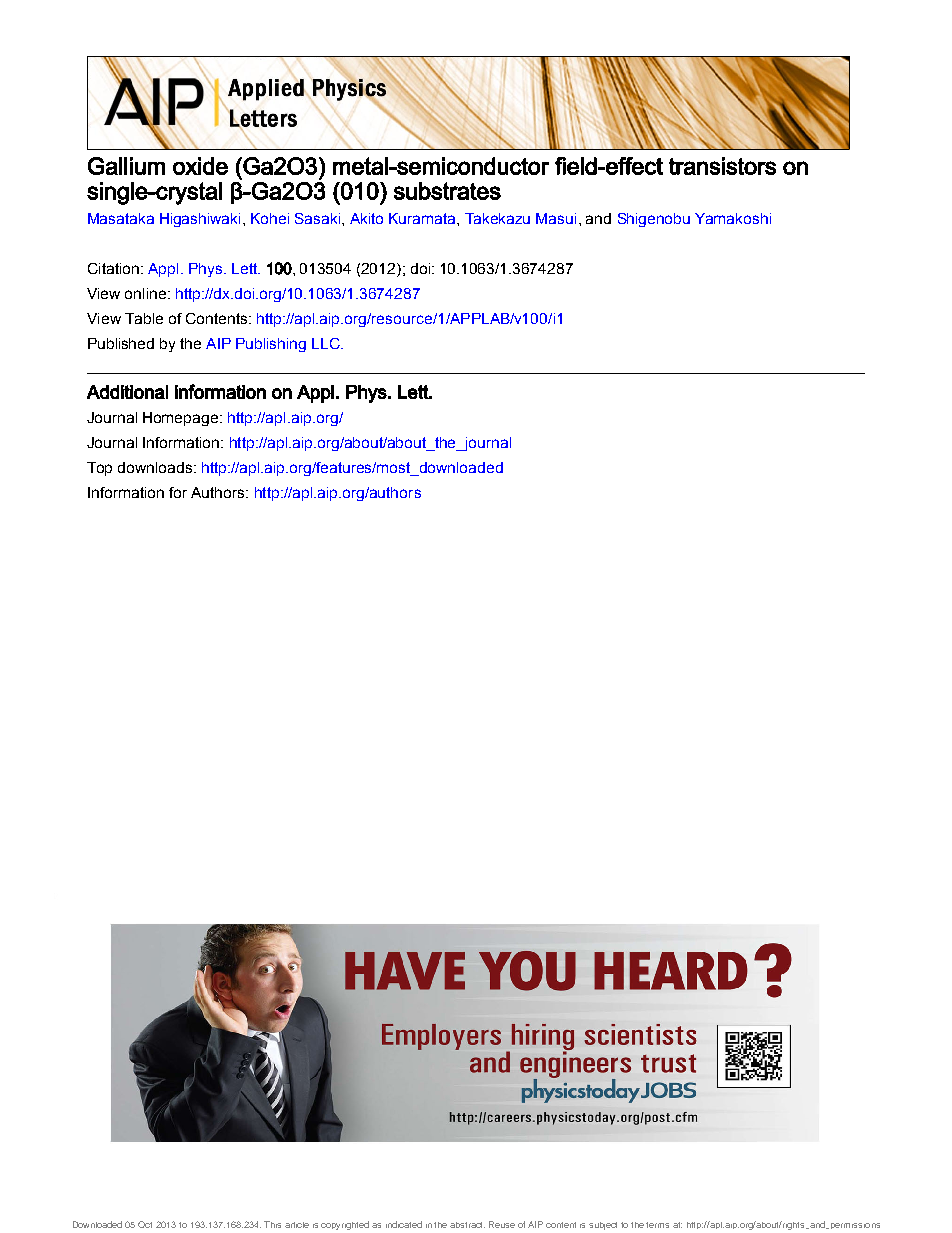 The image size is (952, 1233). I want to click on Reuse, so click(502, 1224).
